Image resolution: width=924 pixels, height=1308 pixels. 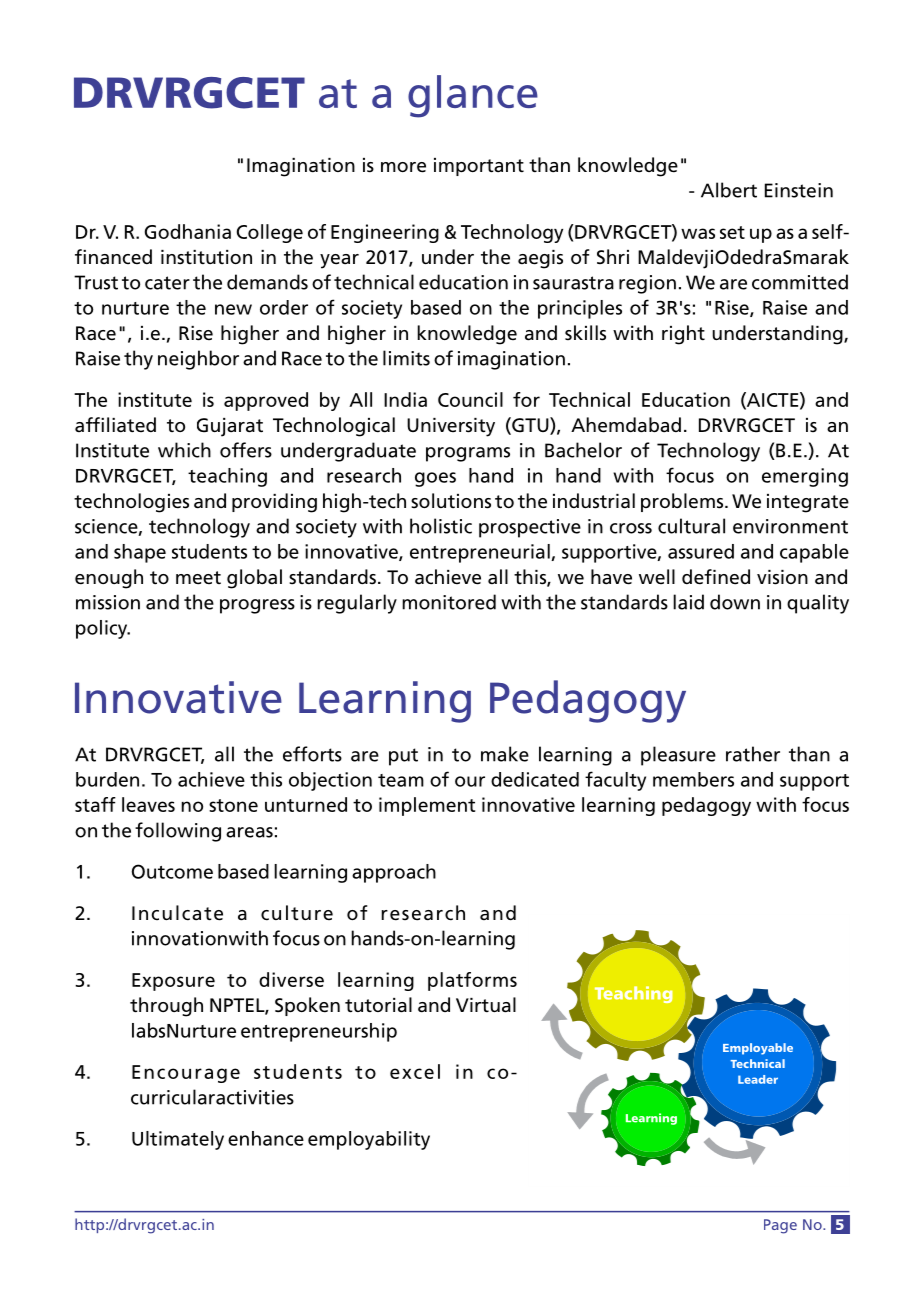 I want to click on assured, so click(x=701, y=551).
